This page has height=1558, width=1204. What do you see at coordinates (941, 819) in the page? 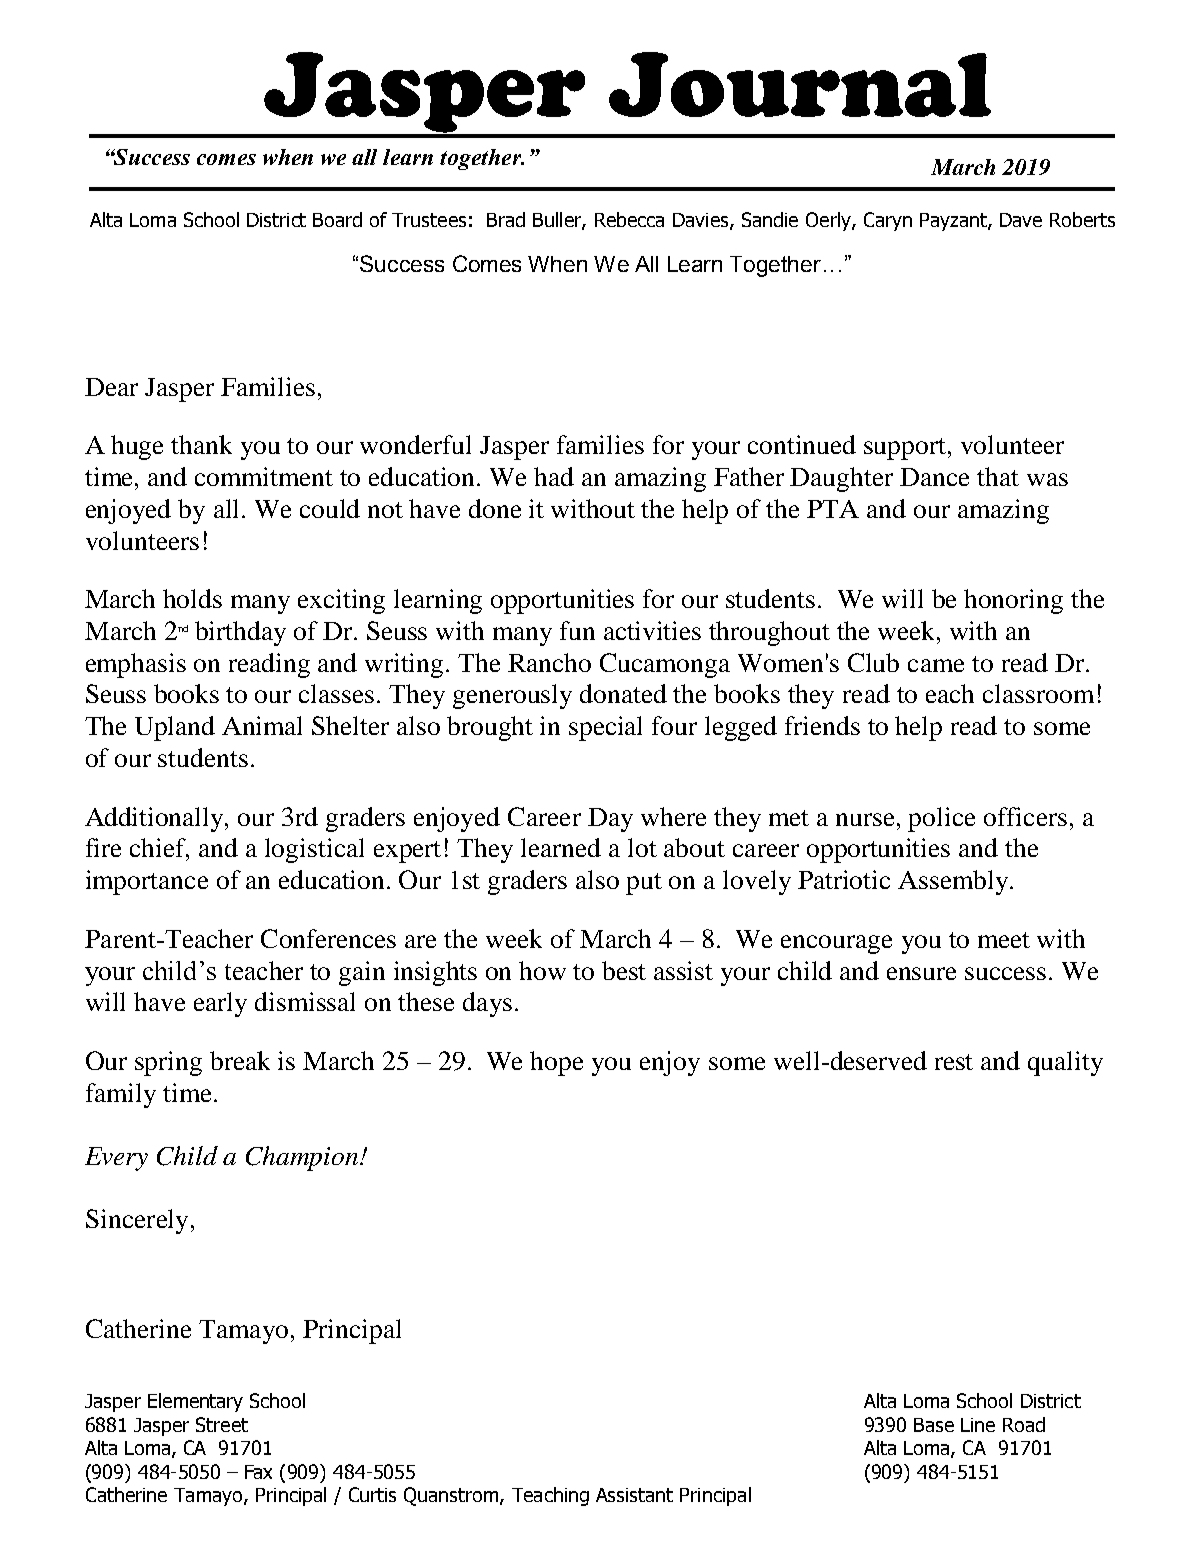
I see `police` at bounding box center [941, 819].
